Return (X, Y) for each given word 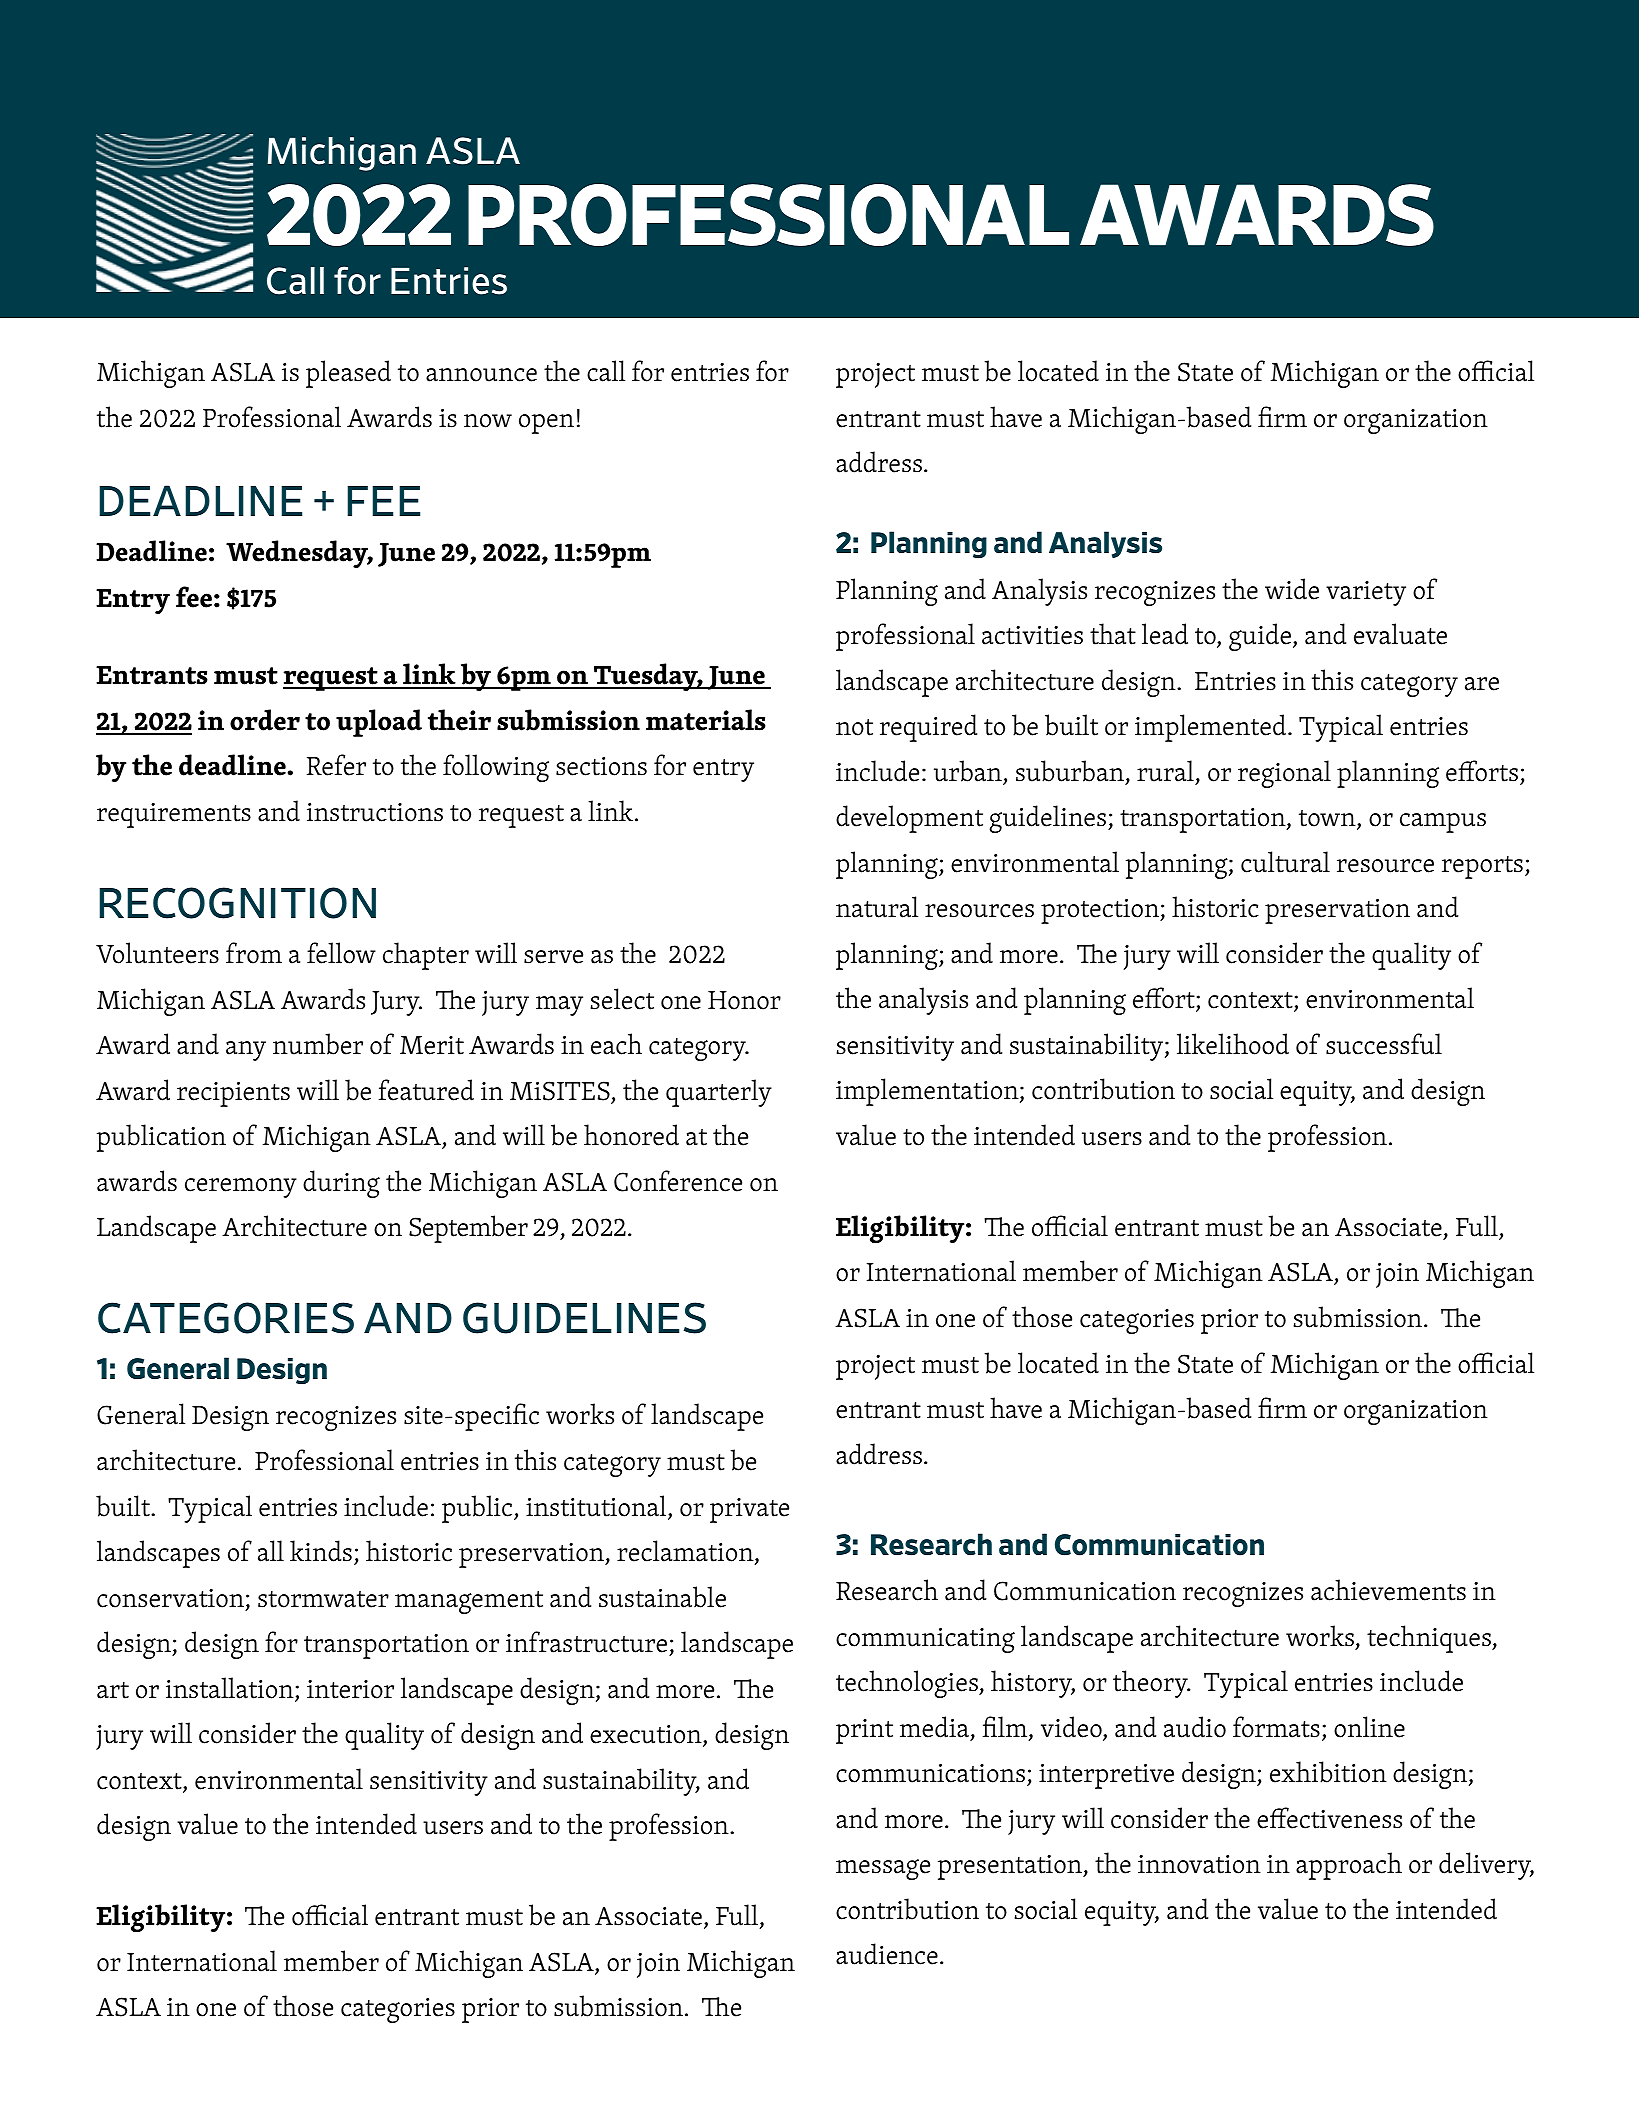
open (546, 424)
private (749, 1510)
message (883, 1869)
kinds (321, 1551)
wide (1292, 589)
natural (877, 907)
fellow (341, 953)
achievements (1388, 1590)
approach (1349, 1866)
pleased (348, 374)
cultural (1285, 862)
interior (350, 1689)
